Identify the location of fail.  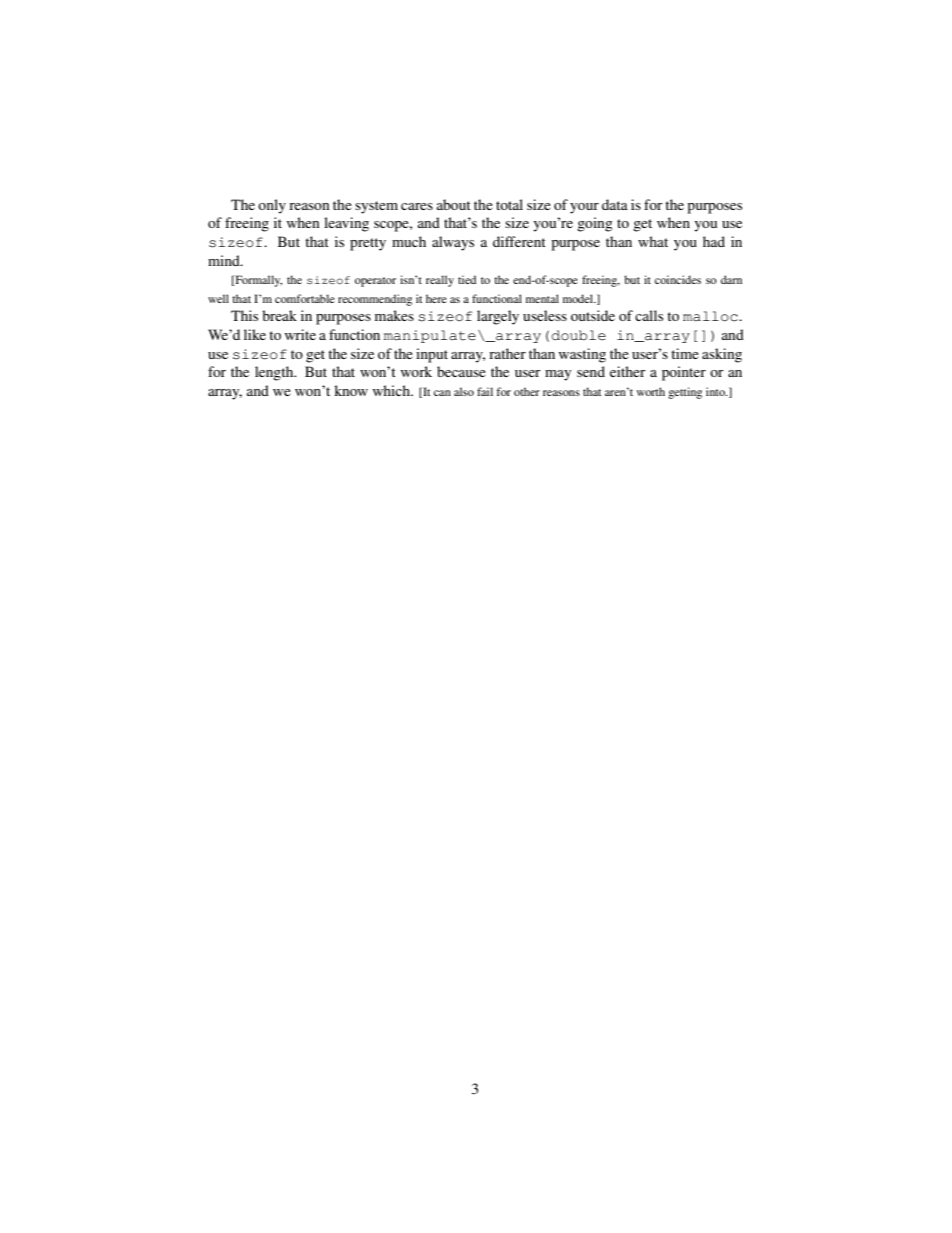
(485, 391).
